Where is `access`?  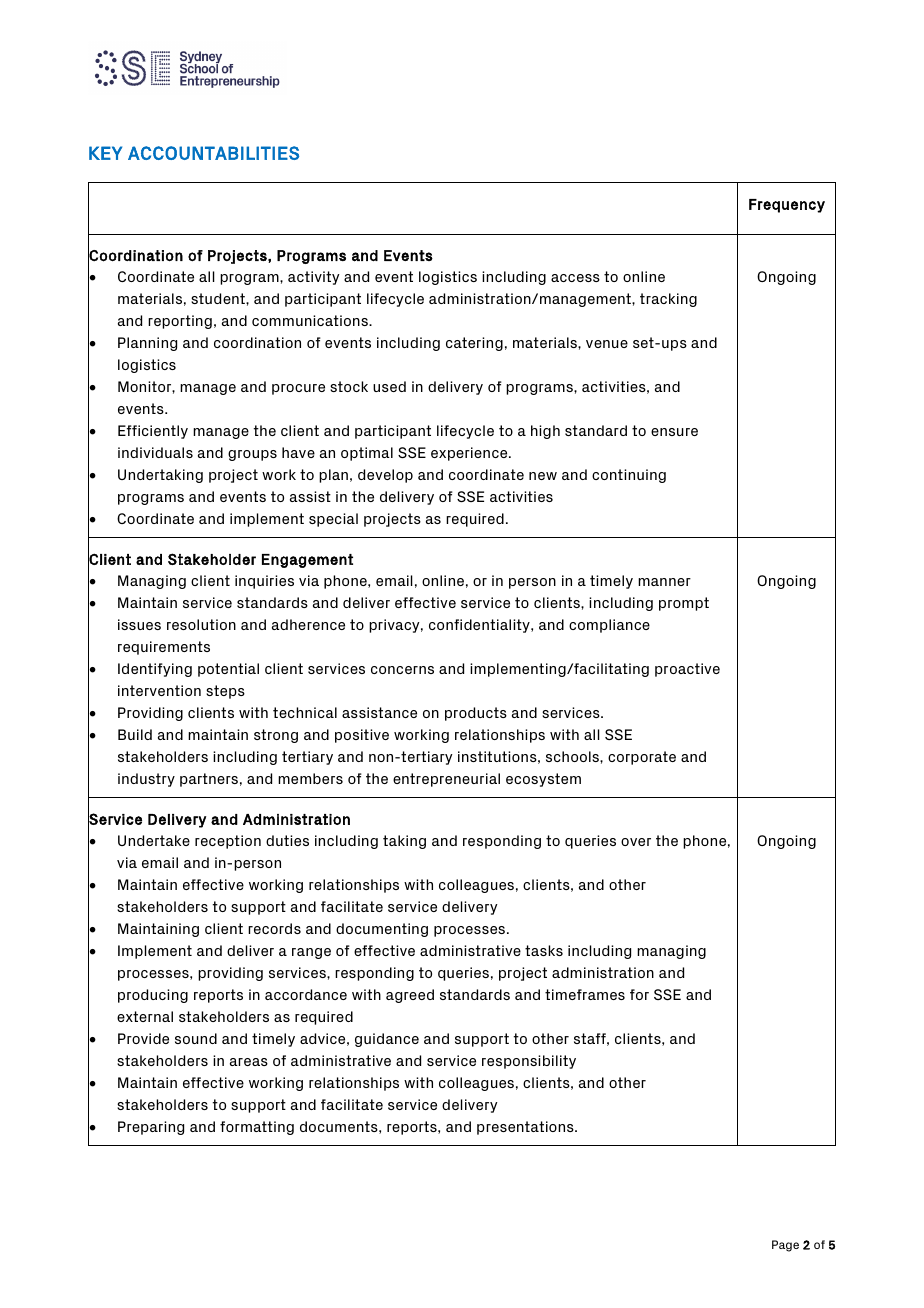
access is located at coordinates (575, 278).
